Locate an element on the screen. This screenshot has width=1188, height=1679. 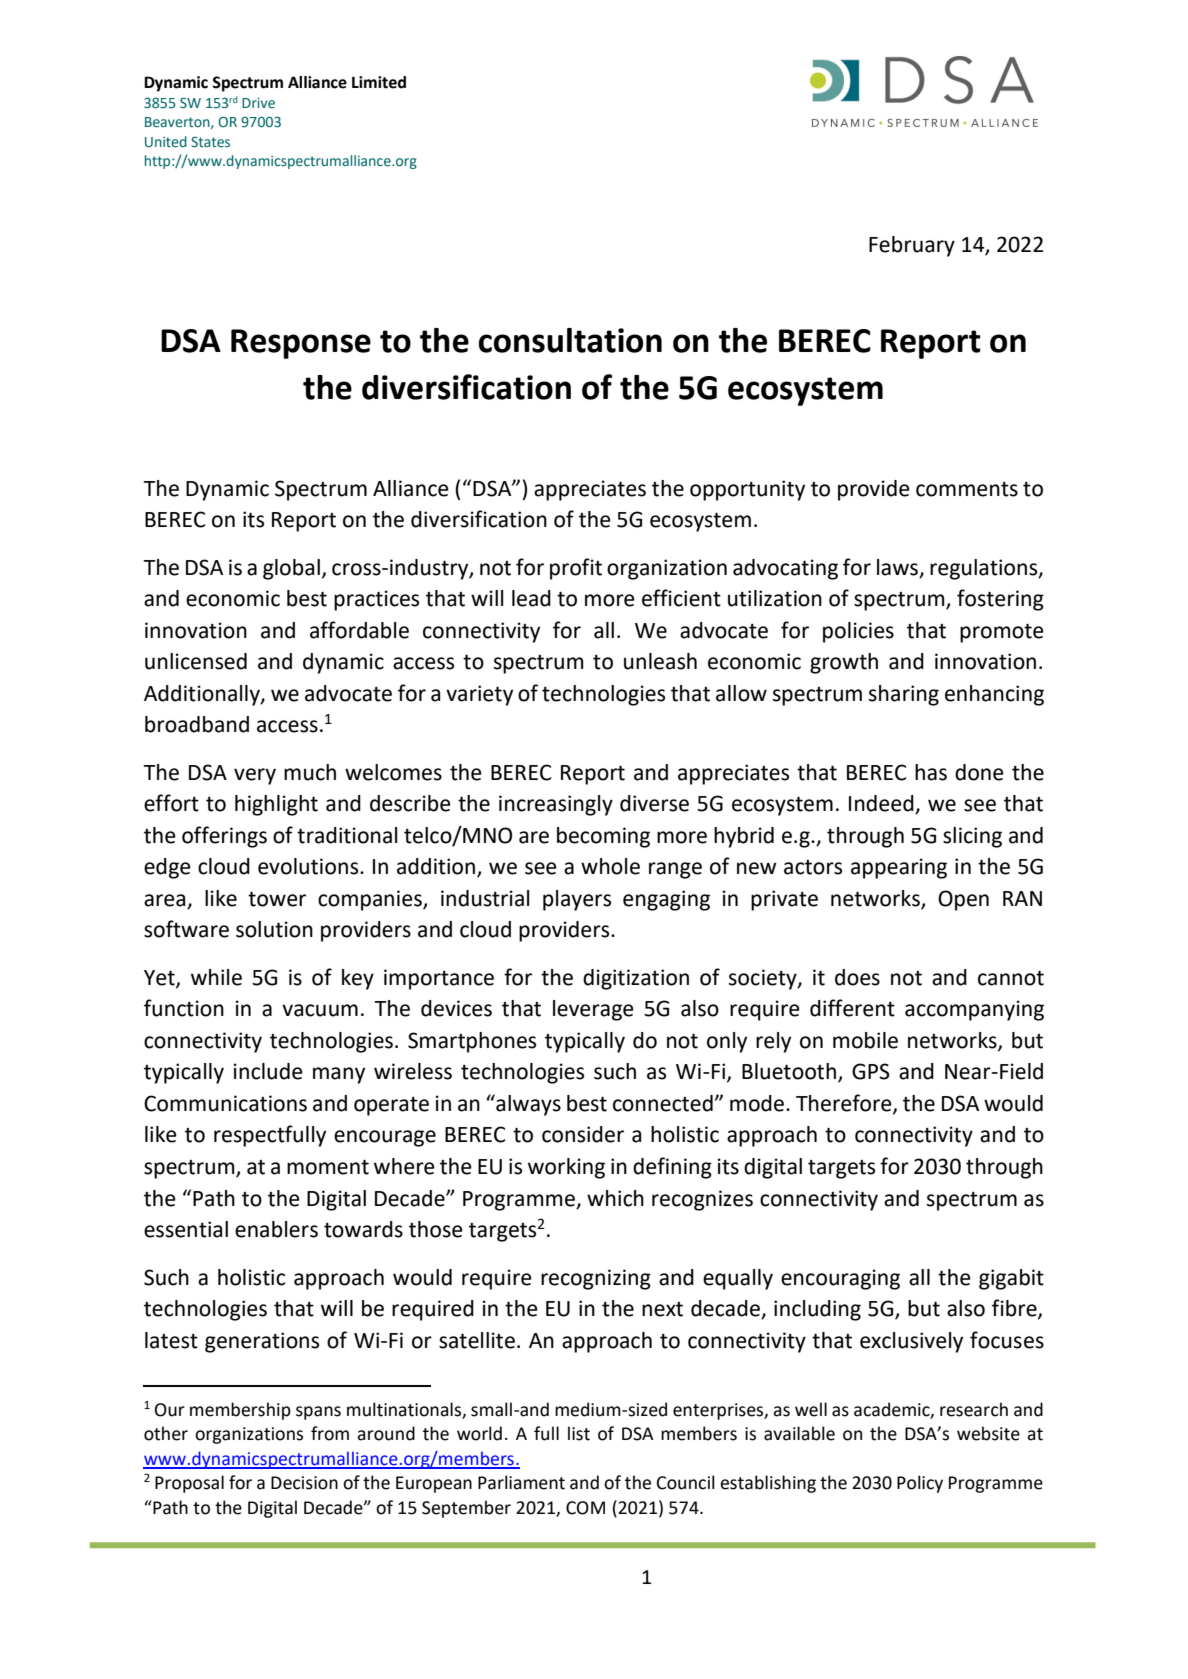
Drive is located at coordinates (258, 103).
